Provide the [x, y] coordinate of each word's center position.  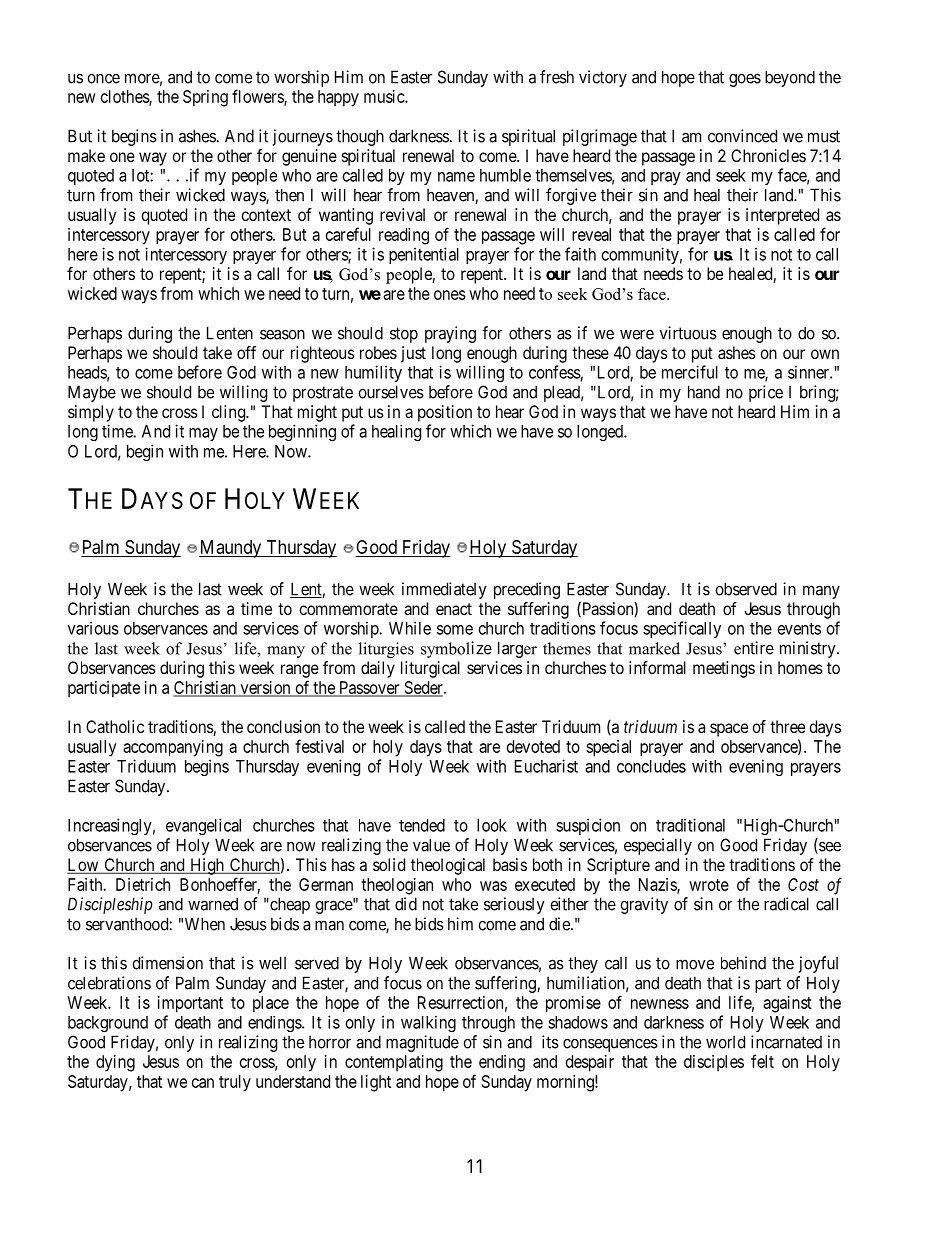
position [445, 413]
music [385, 96]
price [766, 393]
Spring [205, 98]
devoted [533, 746]
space [729, 730]
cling [229, 413]
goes [745, 80]
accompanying [173, 748]
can [203, 1083]
